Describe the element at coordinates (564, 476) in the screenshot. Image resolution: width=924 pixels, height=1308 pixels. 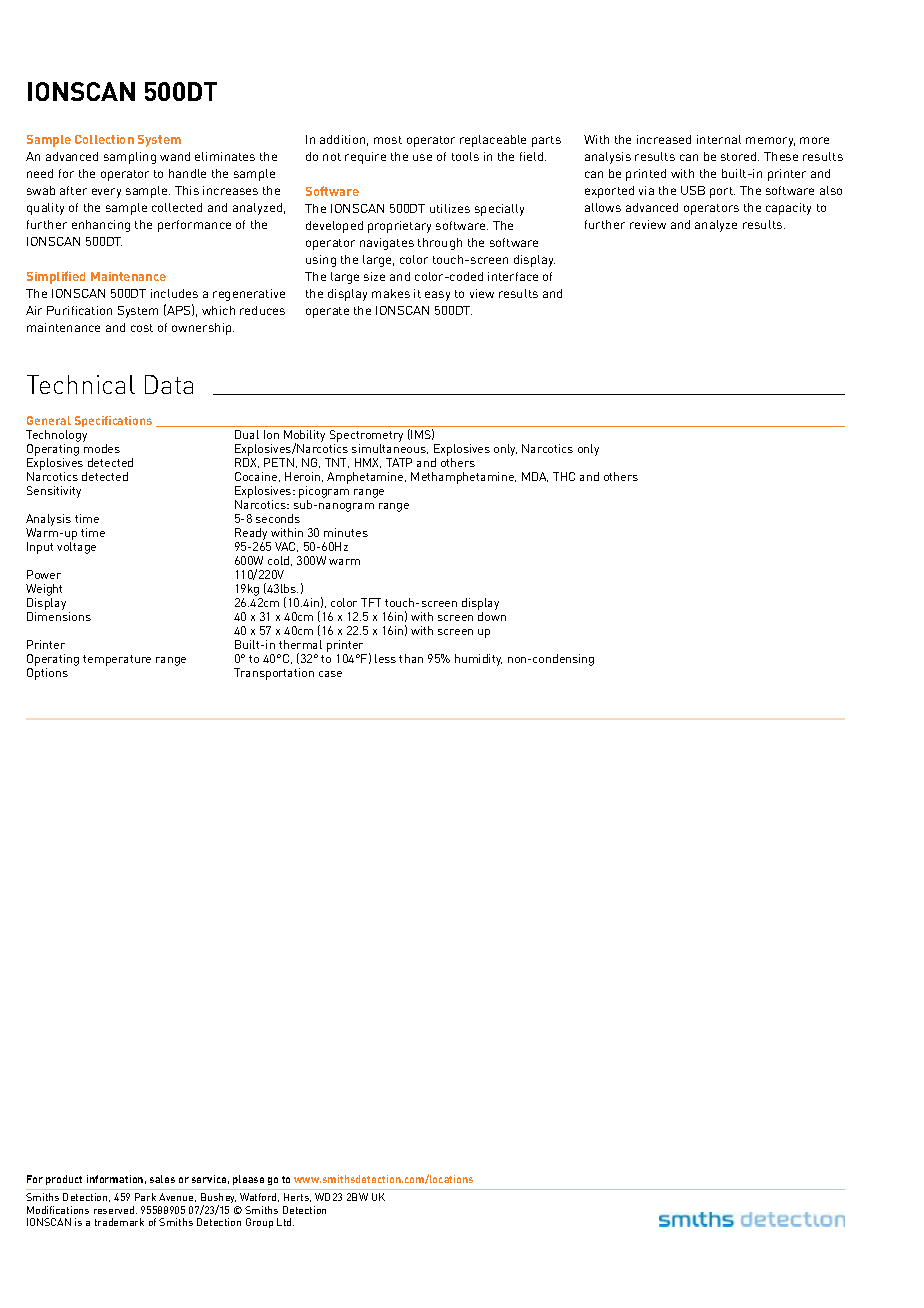
I see `THC` at that location.
